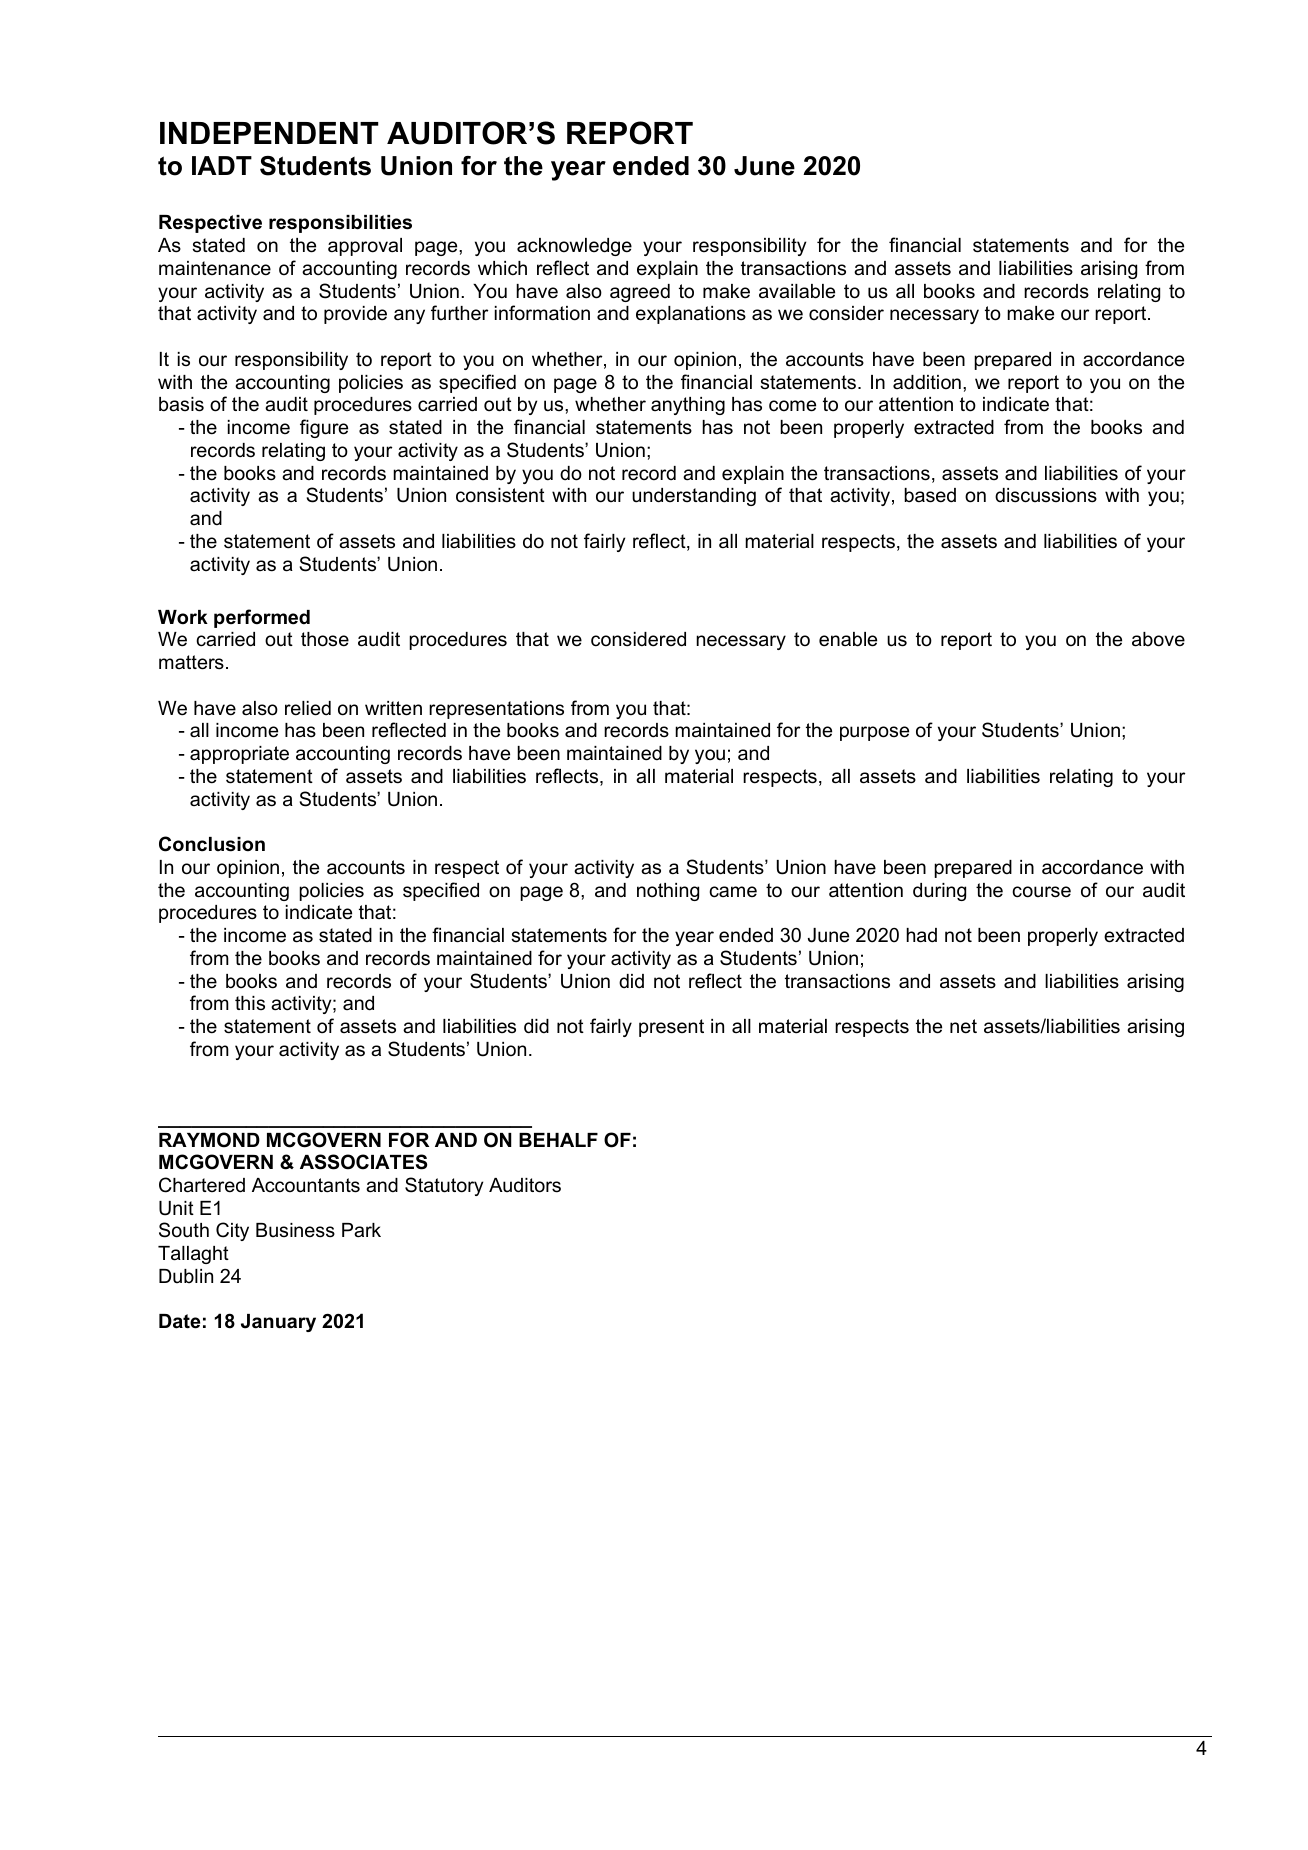 This document has height=1850, width=1308. Describe the element at coordinates (668, 892) in the document. I see `nothing` at that location.
